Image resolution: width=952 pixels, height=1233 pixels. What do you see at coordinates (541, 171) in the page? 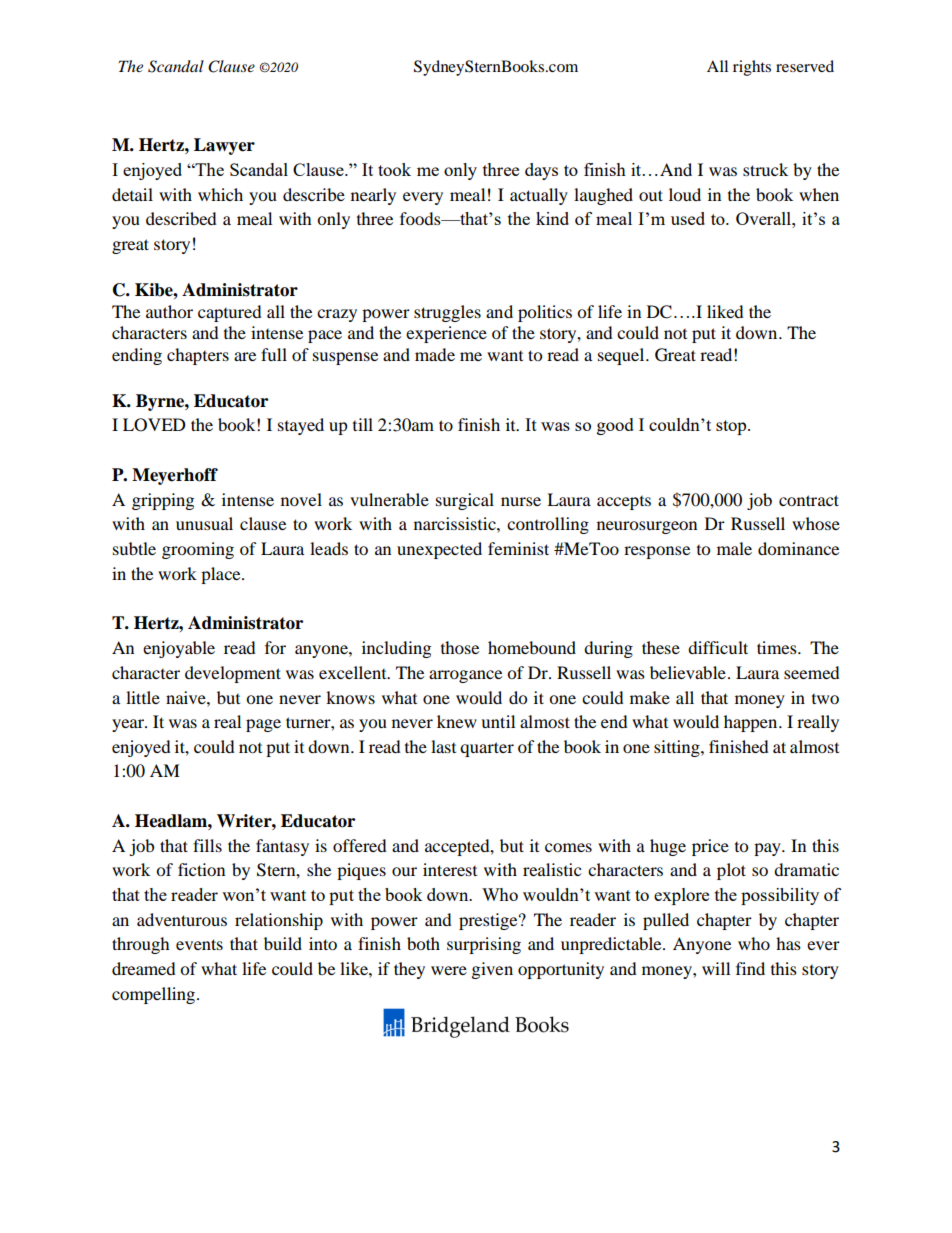
I see `days` at bounding box center [541, 171].
